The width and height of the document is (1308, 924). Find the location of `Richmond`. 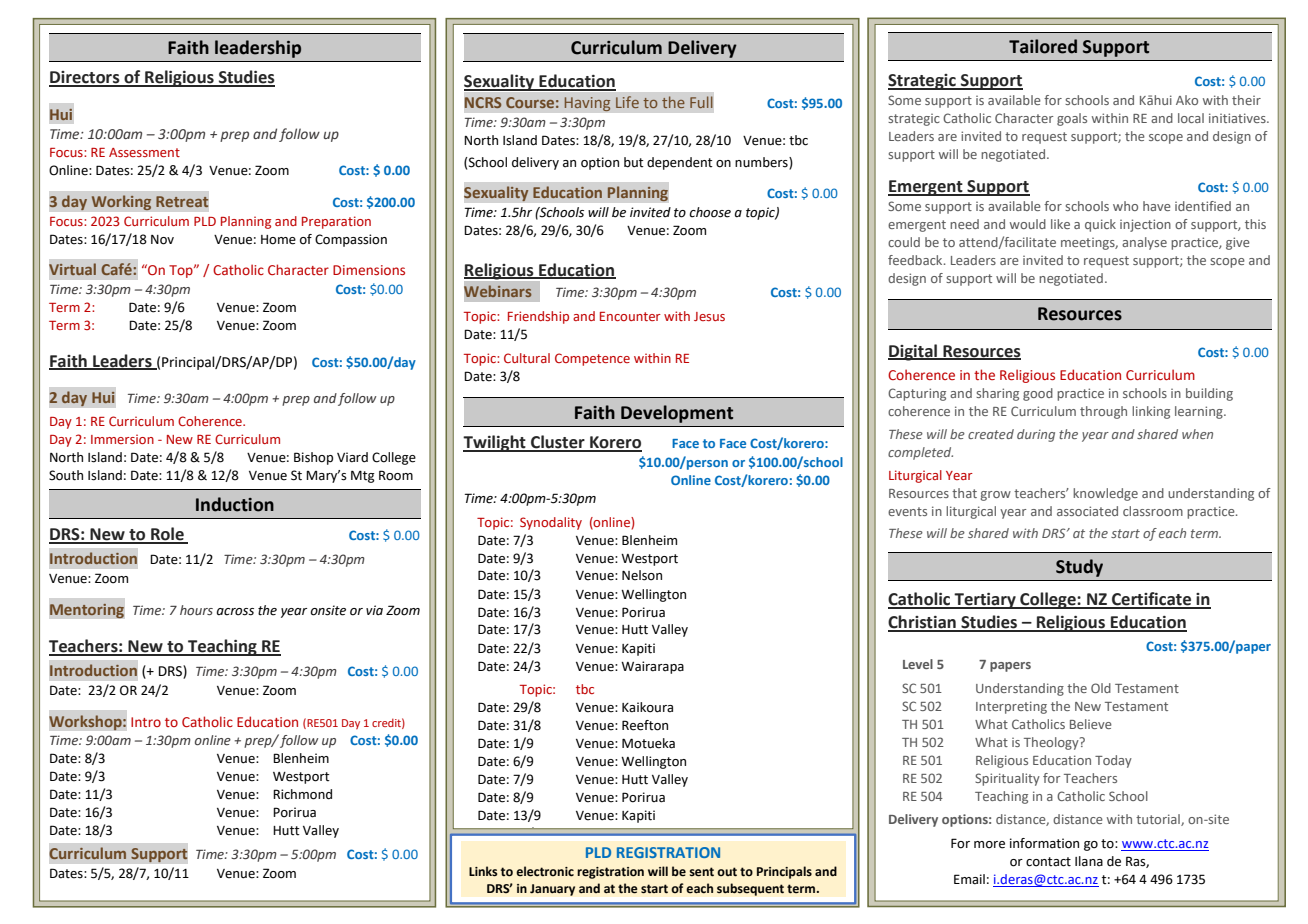

Richmond is located at coordinates (302, 794).
